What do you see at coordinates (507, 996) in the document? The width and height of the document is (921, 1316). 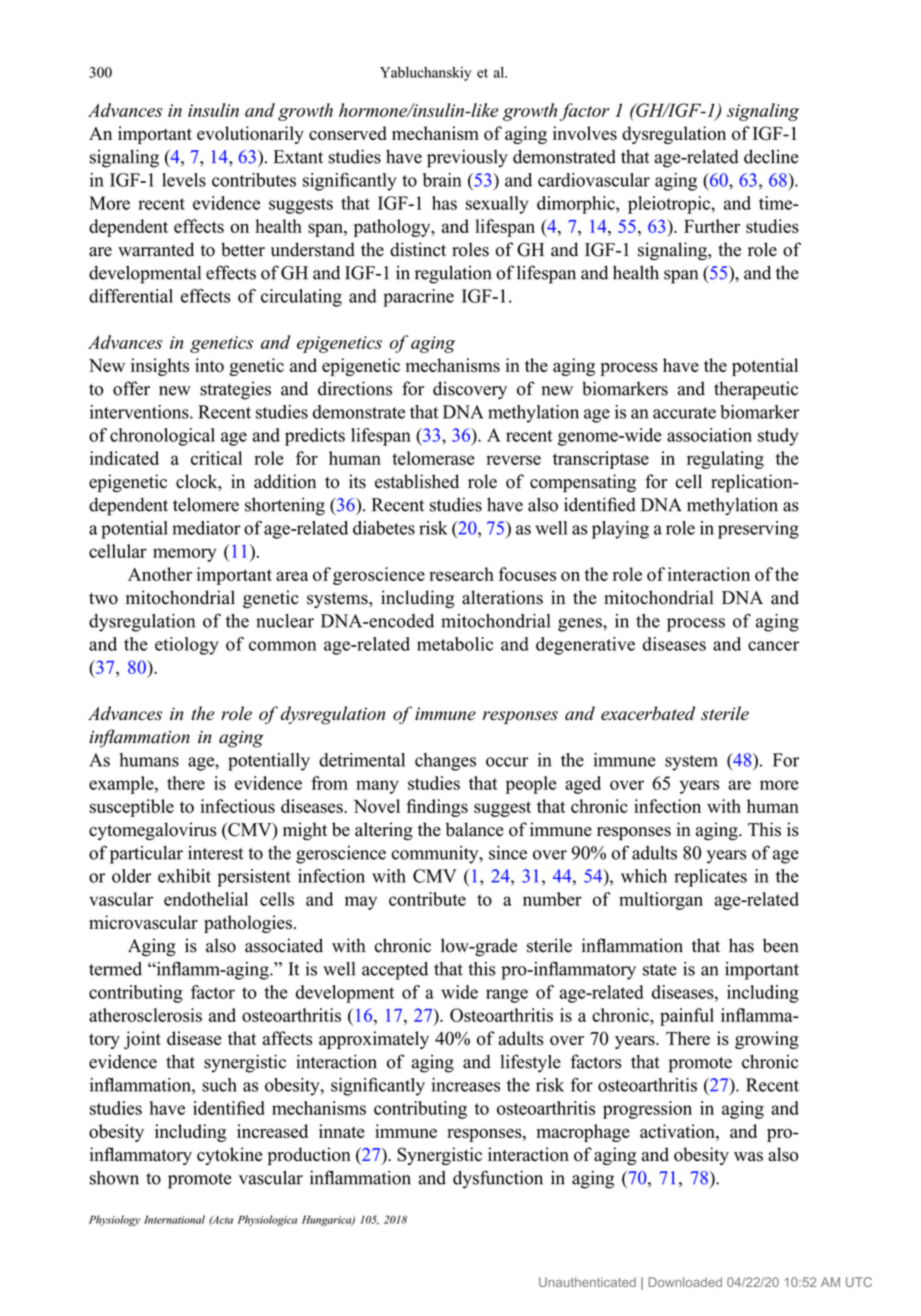 I see `range` at bounding box center [507, 996].
